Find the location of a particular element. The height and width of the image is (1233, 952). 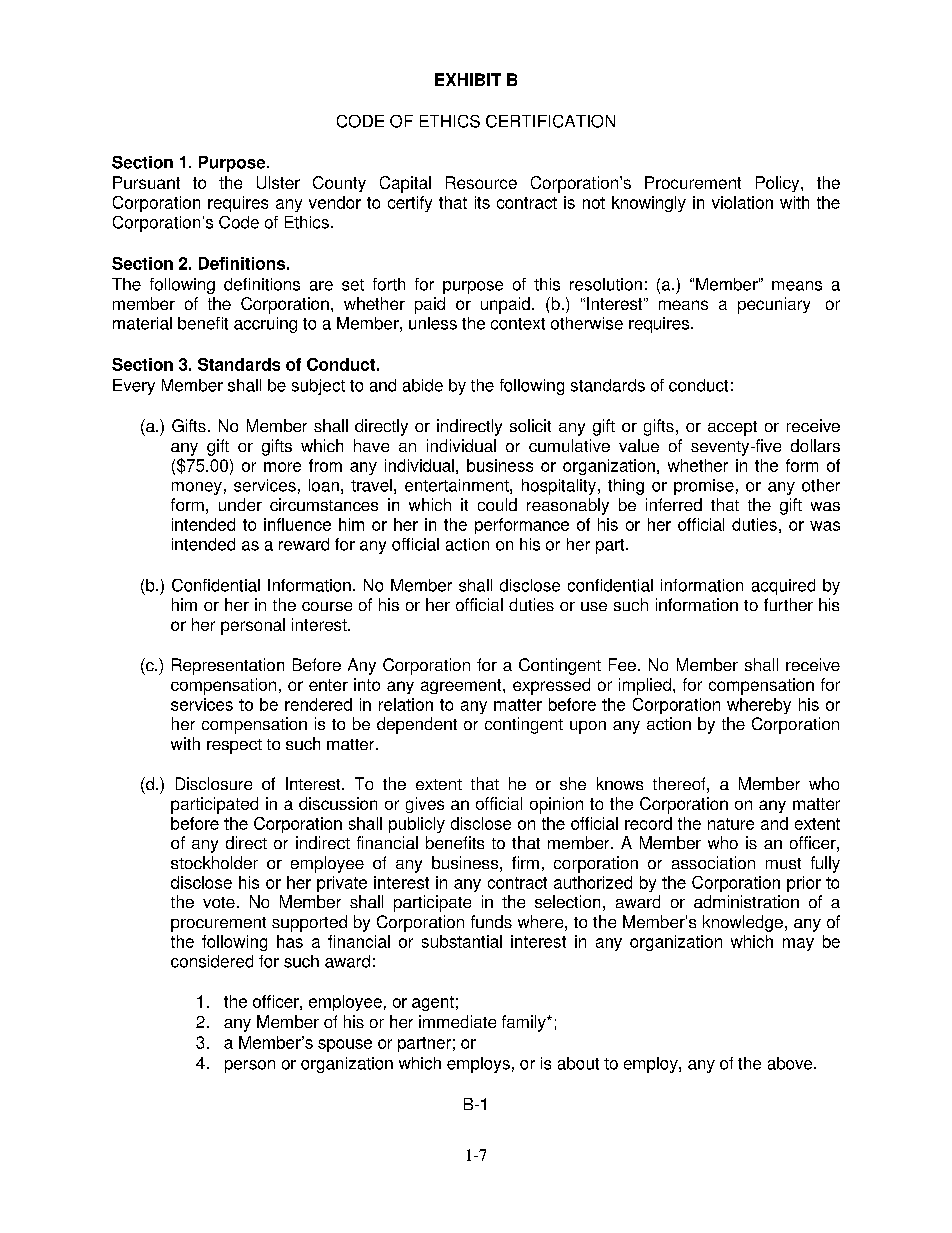

could is located at coordinates (497, 504).
